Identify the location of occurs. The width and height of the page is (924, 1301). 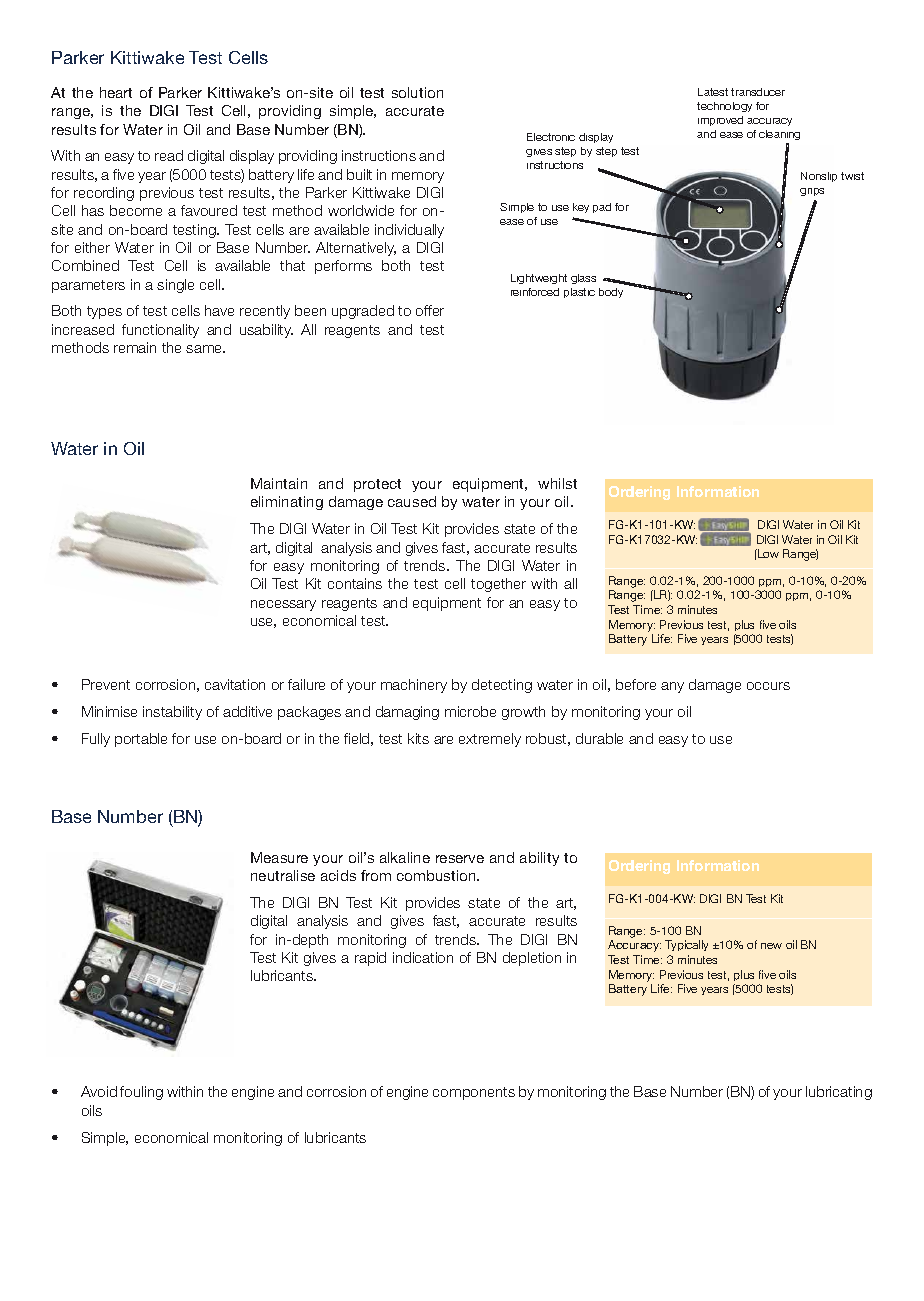
(768, 686).
